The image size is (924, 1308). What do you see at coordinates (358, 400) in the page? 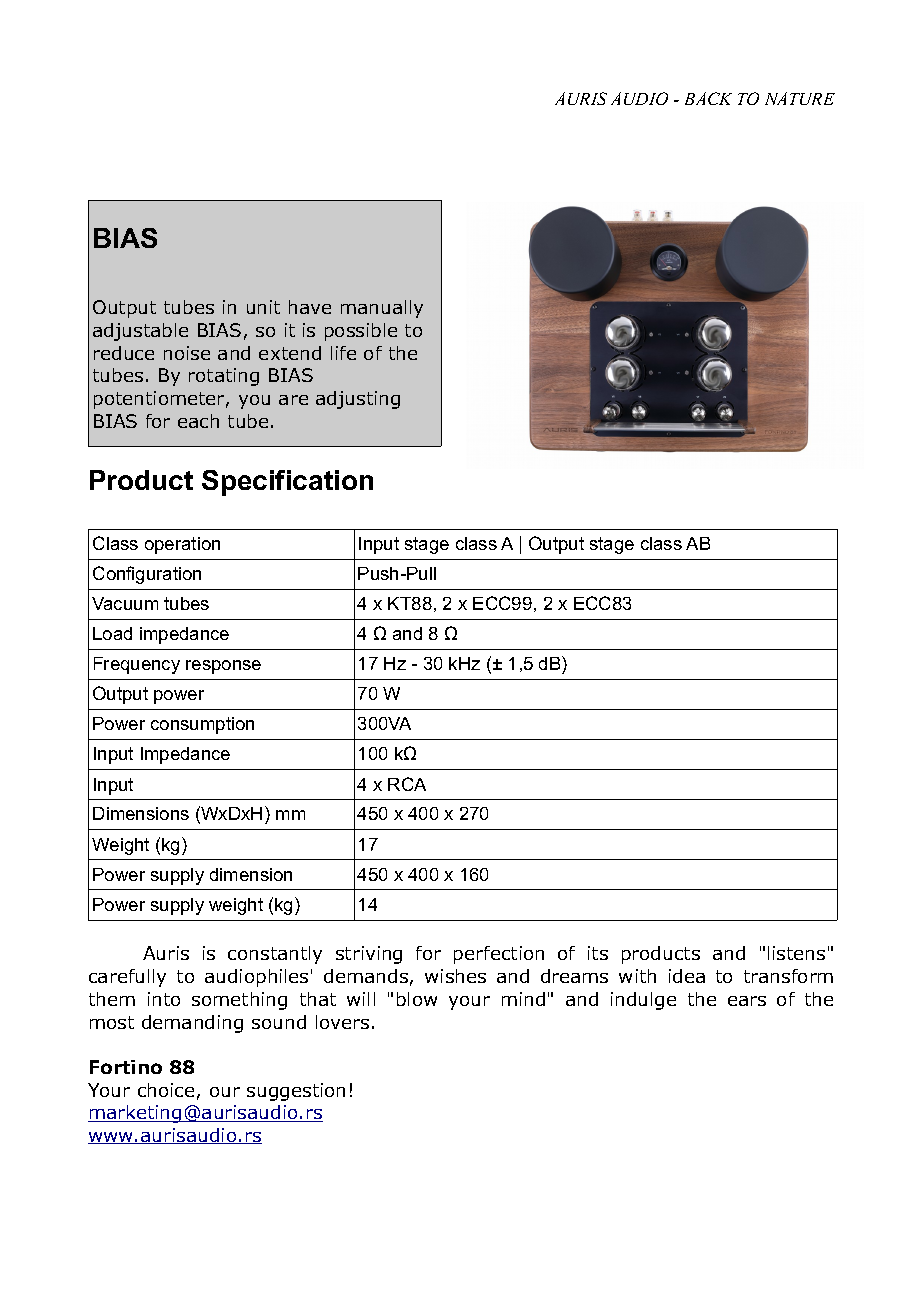
I see `adjusting` at bounding box center [358, 400].
